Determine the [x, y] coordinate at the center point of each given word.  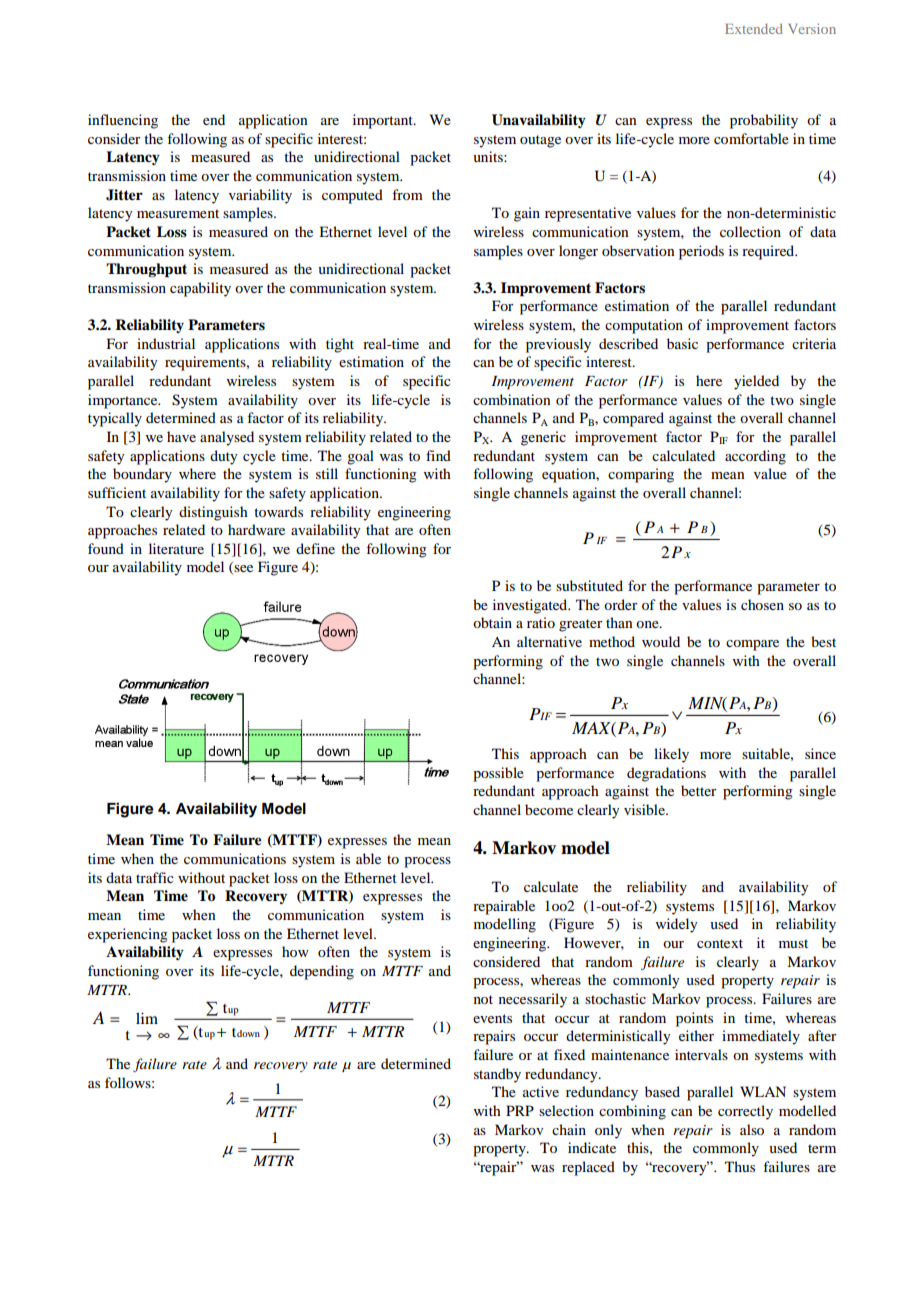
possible [498, 774]
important [384, 121]
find [438, 455]
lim [147, 1018]
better [699, 790]
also [752, 1129]
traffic [155, 877]
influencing [123, 121]
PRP [520, 1110]
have [181, 436]
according [755, 457]
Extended [754, 28]
